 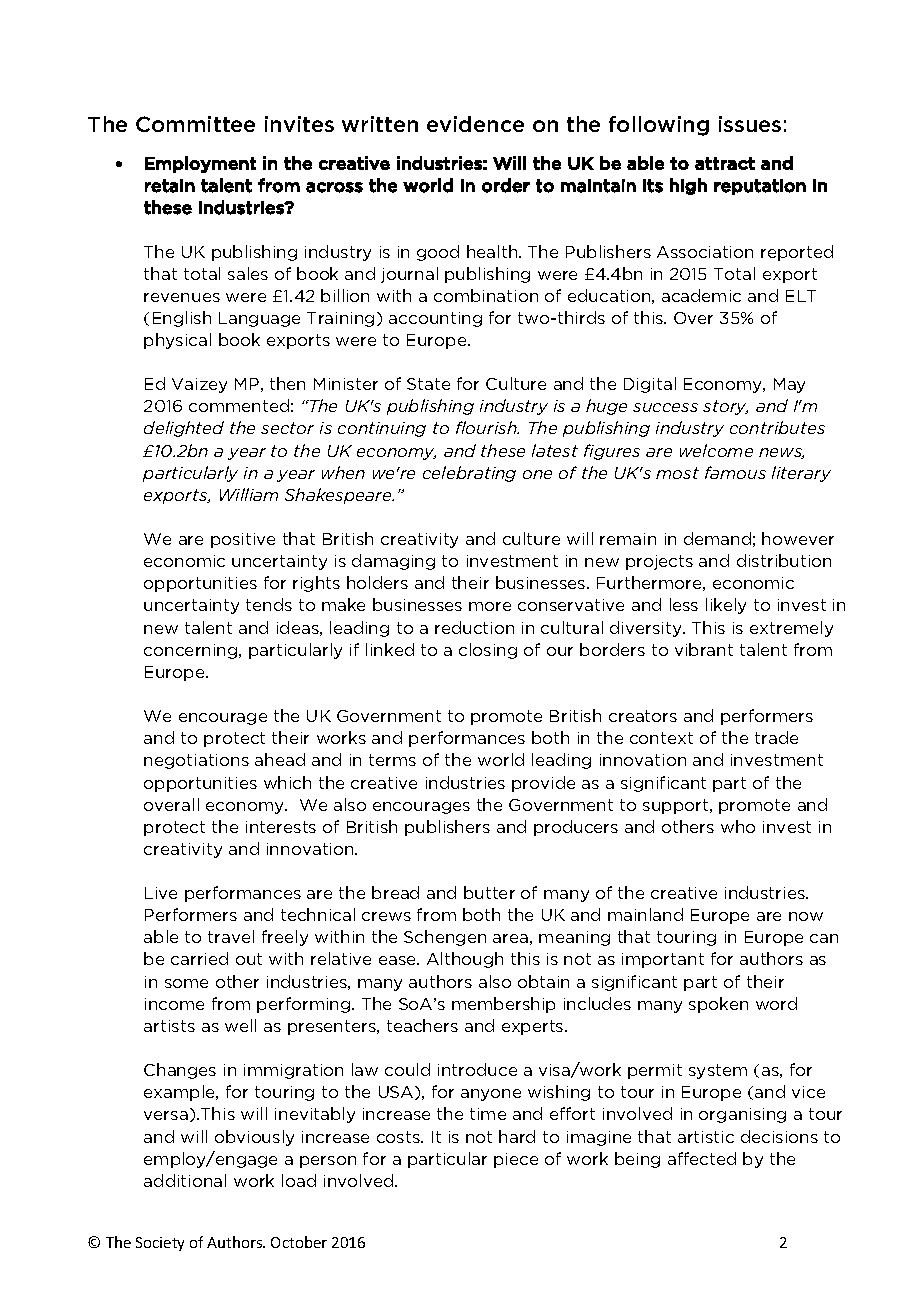 I want to click on attract, so click(x=725, y=163).
